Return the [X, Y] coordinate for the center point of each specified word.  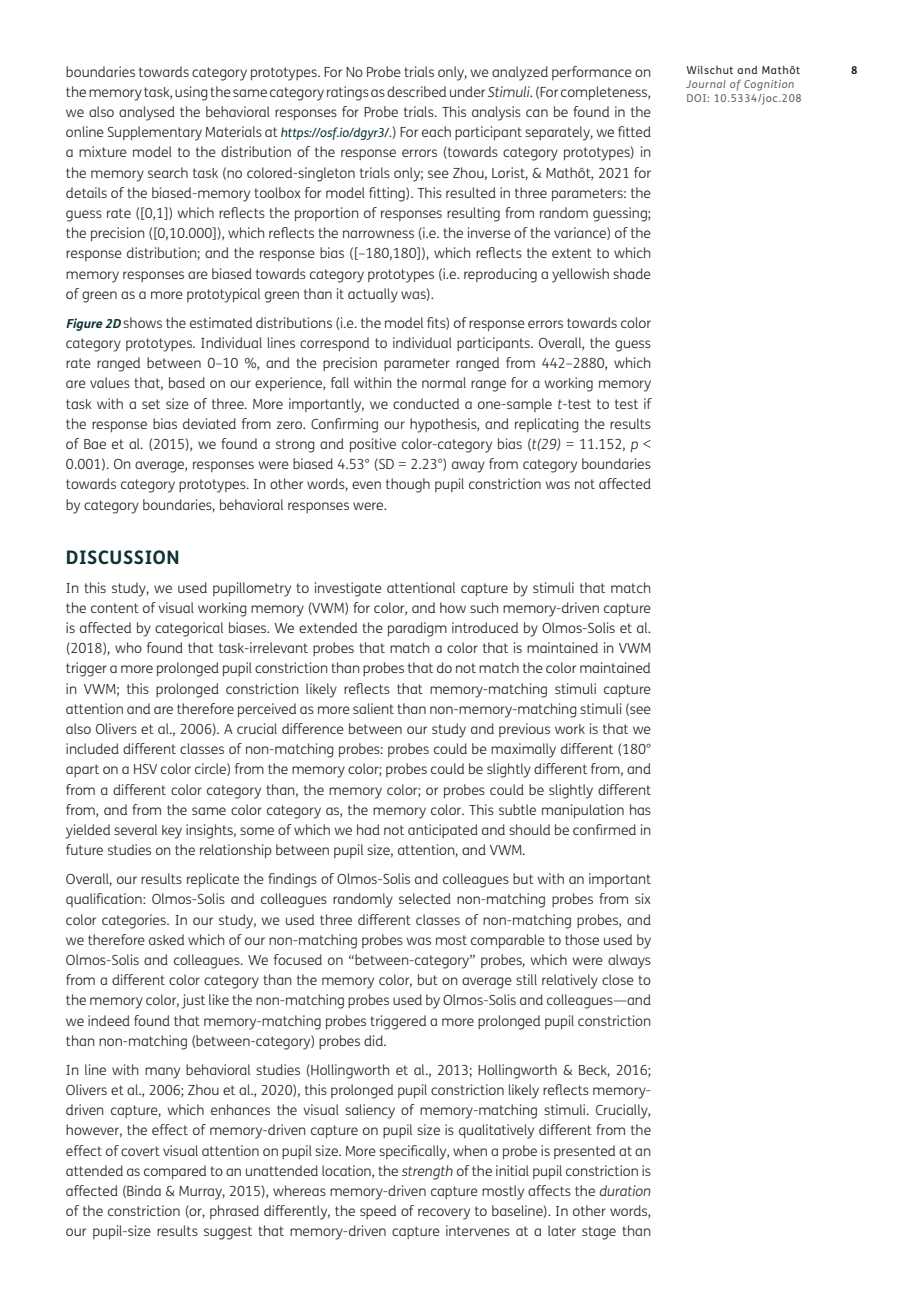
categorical [189, 629]
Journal [706, 84]
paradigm [417, 629]
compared [175, 1172]
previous [524, 730]
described [416, 91]
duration [625, 1190]
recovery [444, 1214]
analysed [147, 113]
